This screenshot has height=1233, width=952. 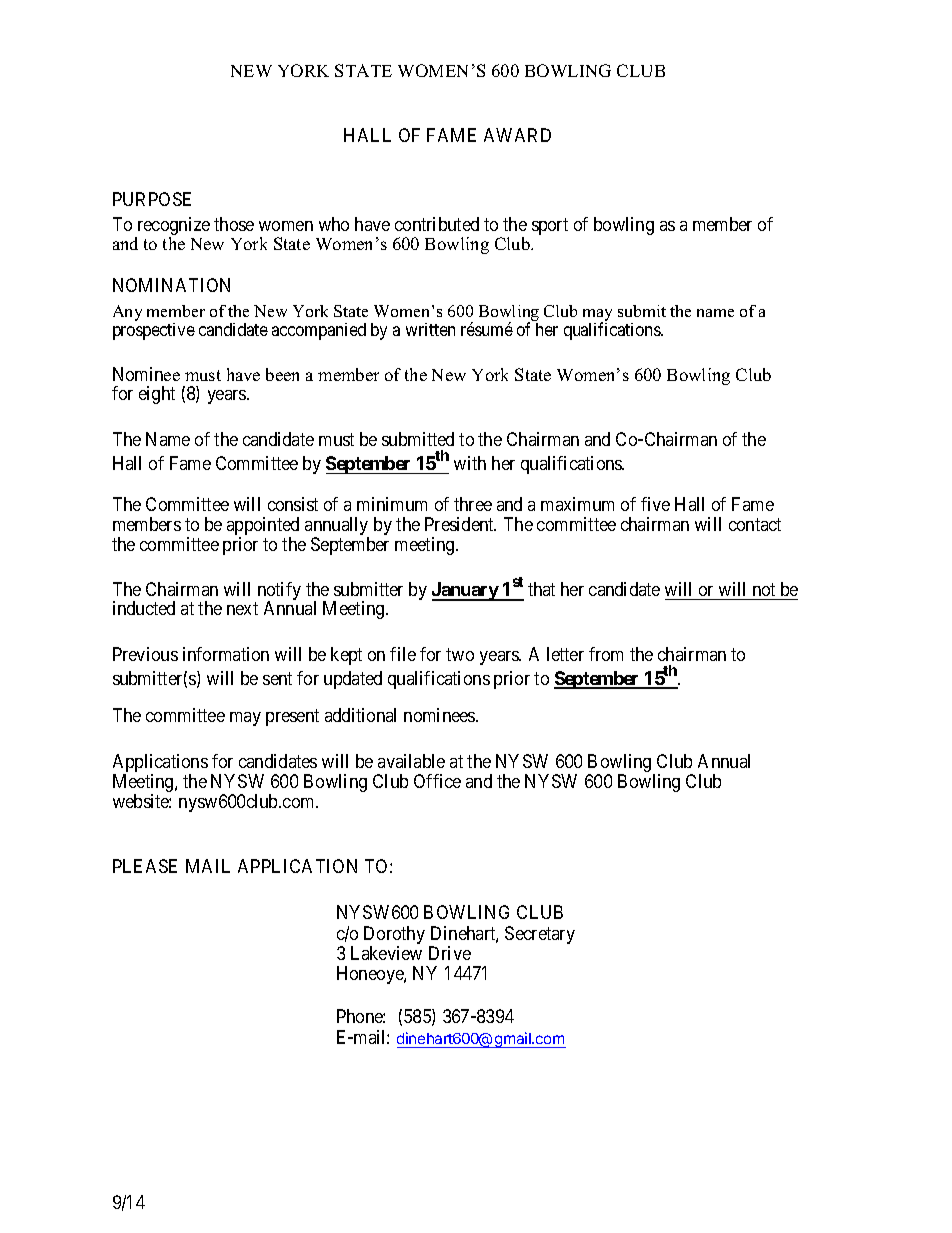 I want to click on written, so click(x=430, y=329).
